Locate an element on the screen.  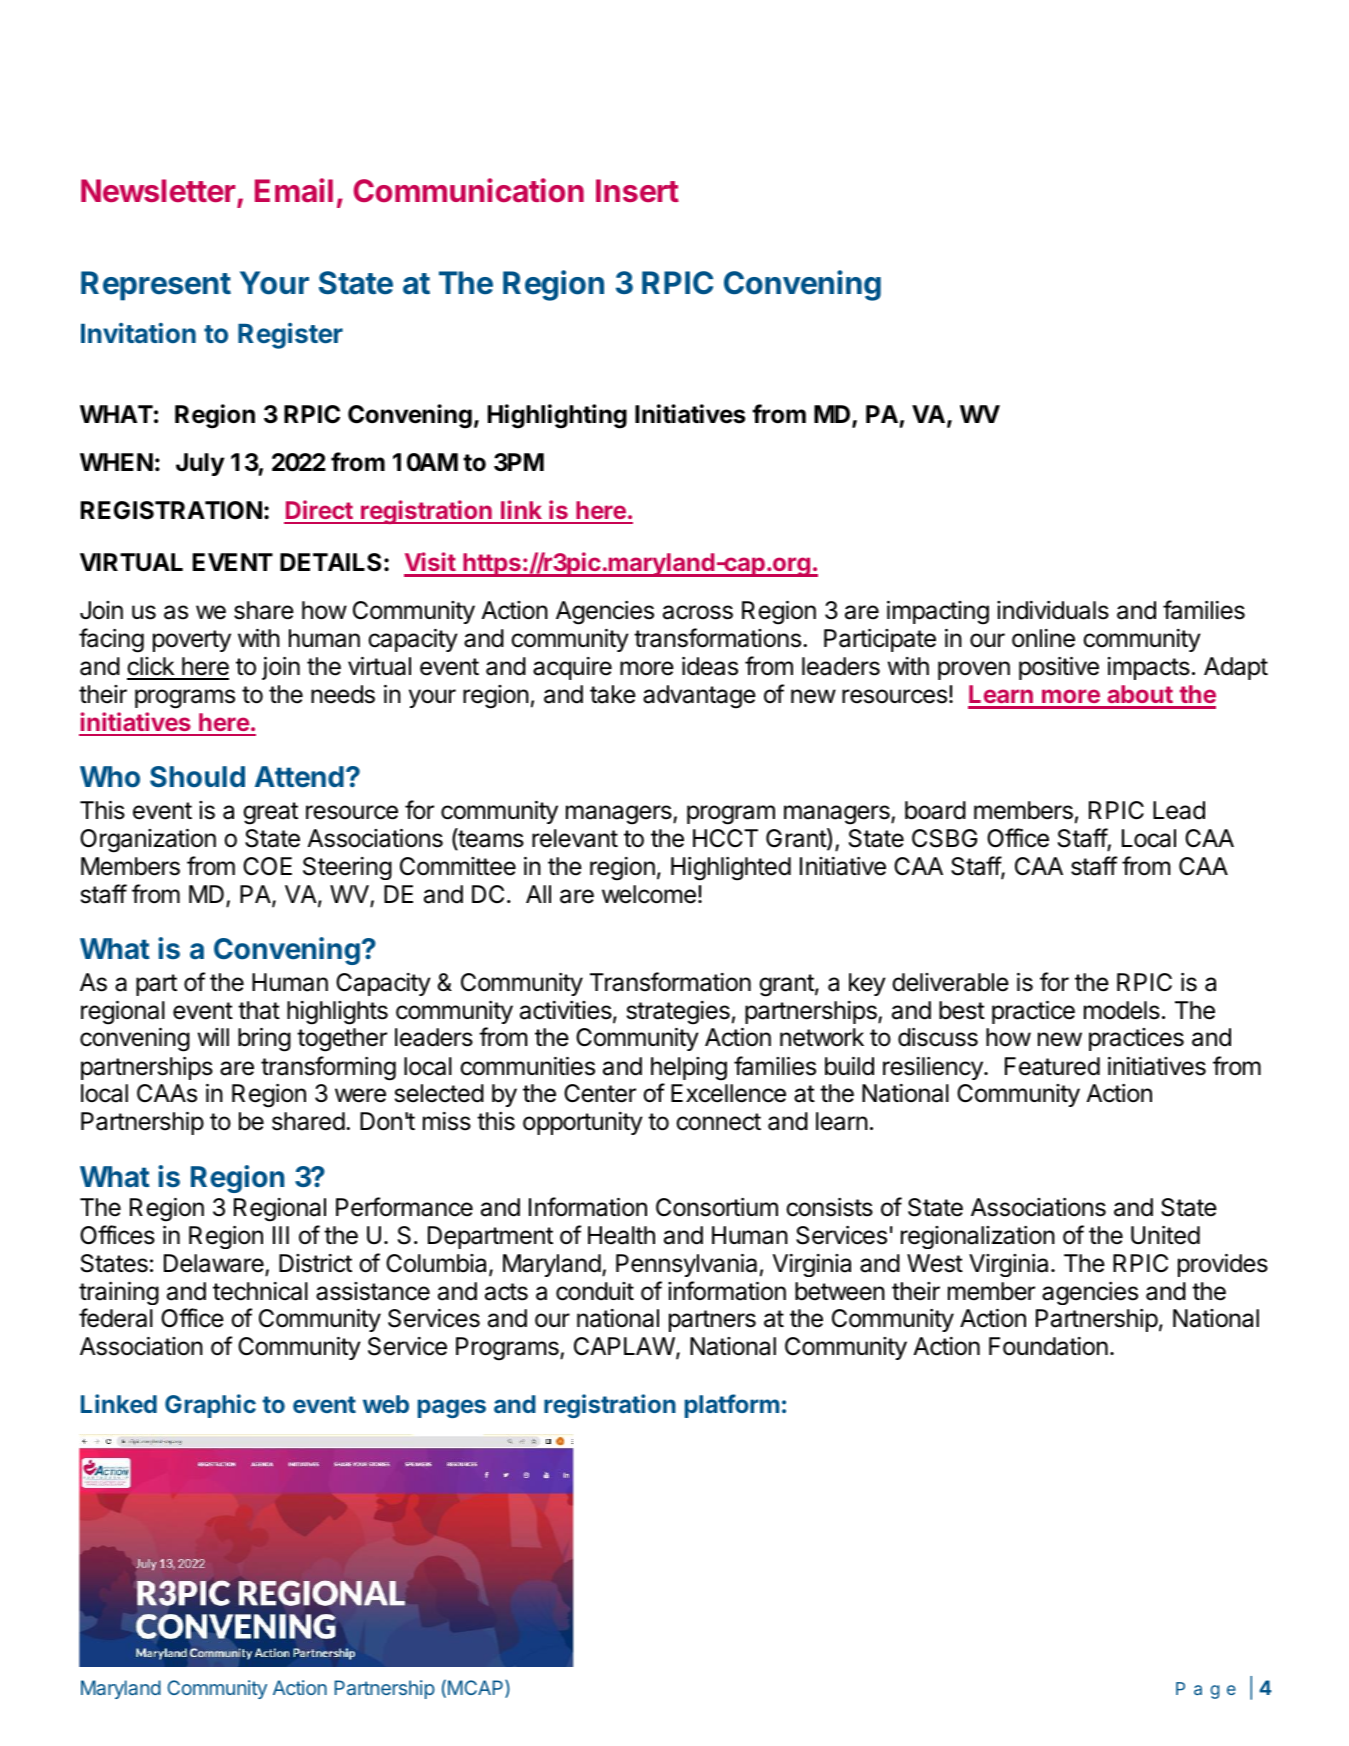
Foundation is located at coordinates (1048, 1346).
